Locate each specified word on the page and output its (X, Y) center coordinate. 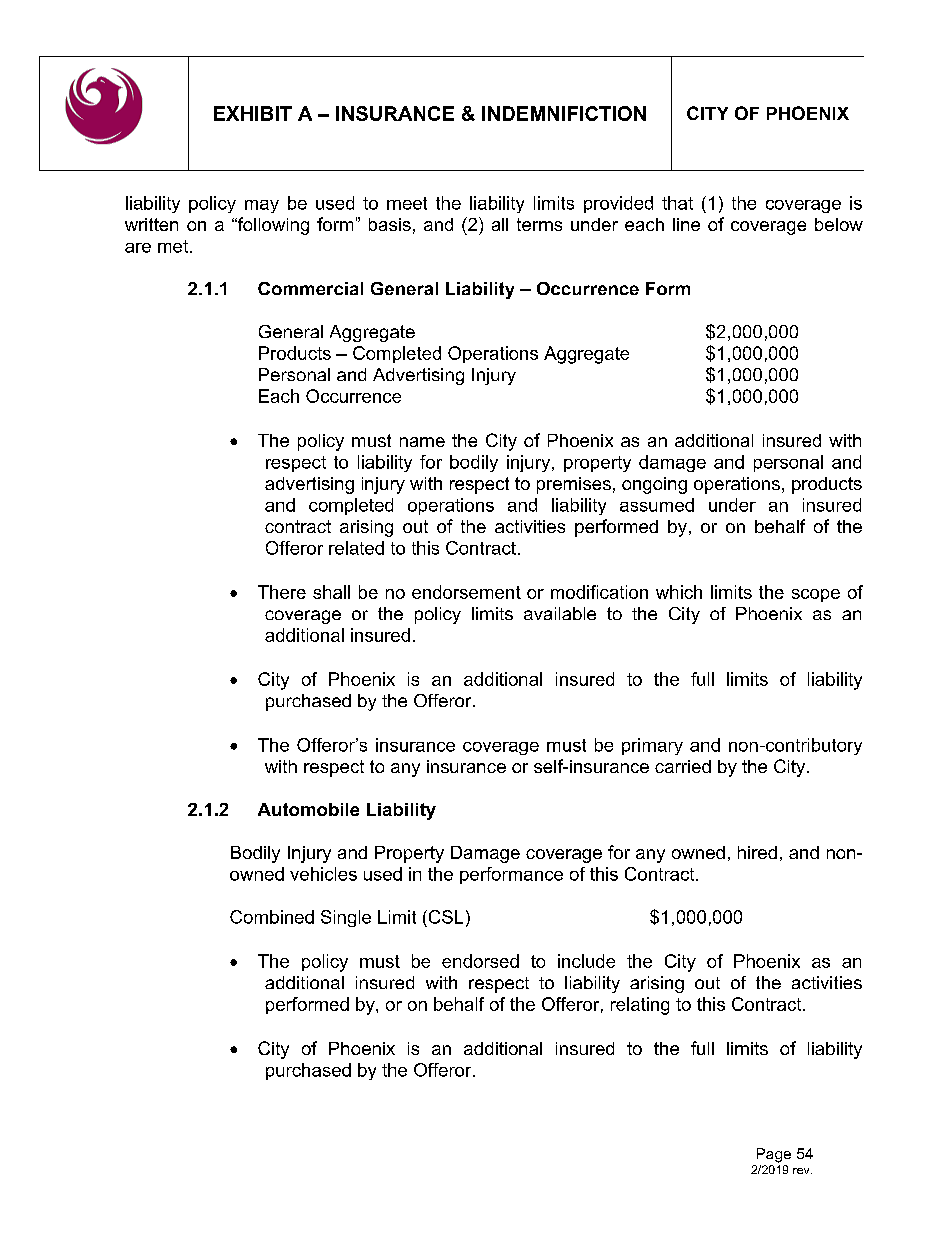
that (677, 203)
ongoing (654, 485)
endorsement (466, 592)
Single (346, 918)
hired (757, 852)
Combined (272, 917)
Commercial (310, 288)
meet (407, 203)
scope (816, 595)
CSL (444, 917)
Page (774, 1155)
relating (640, 1006)
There (282, 592)
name (422, 442)
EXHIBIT (253, 113)
